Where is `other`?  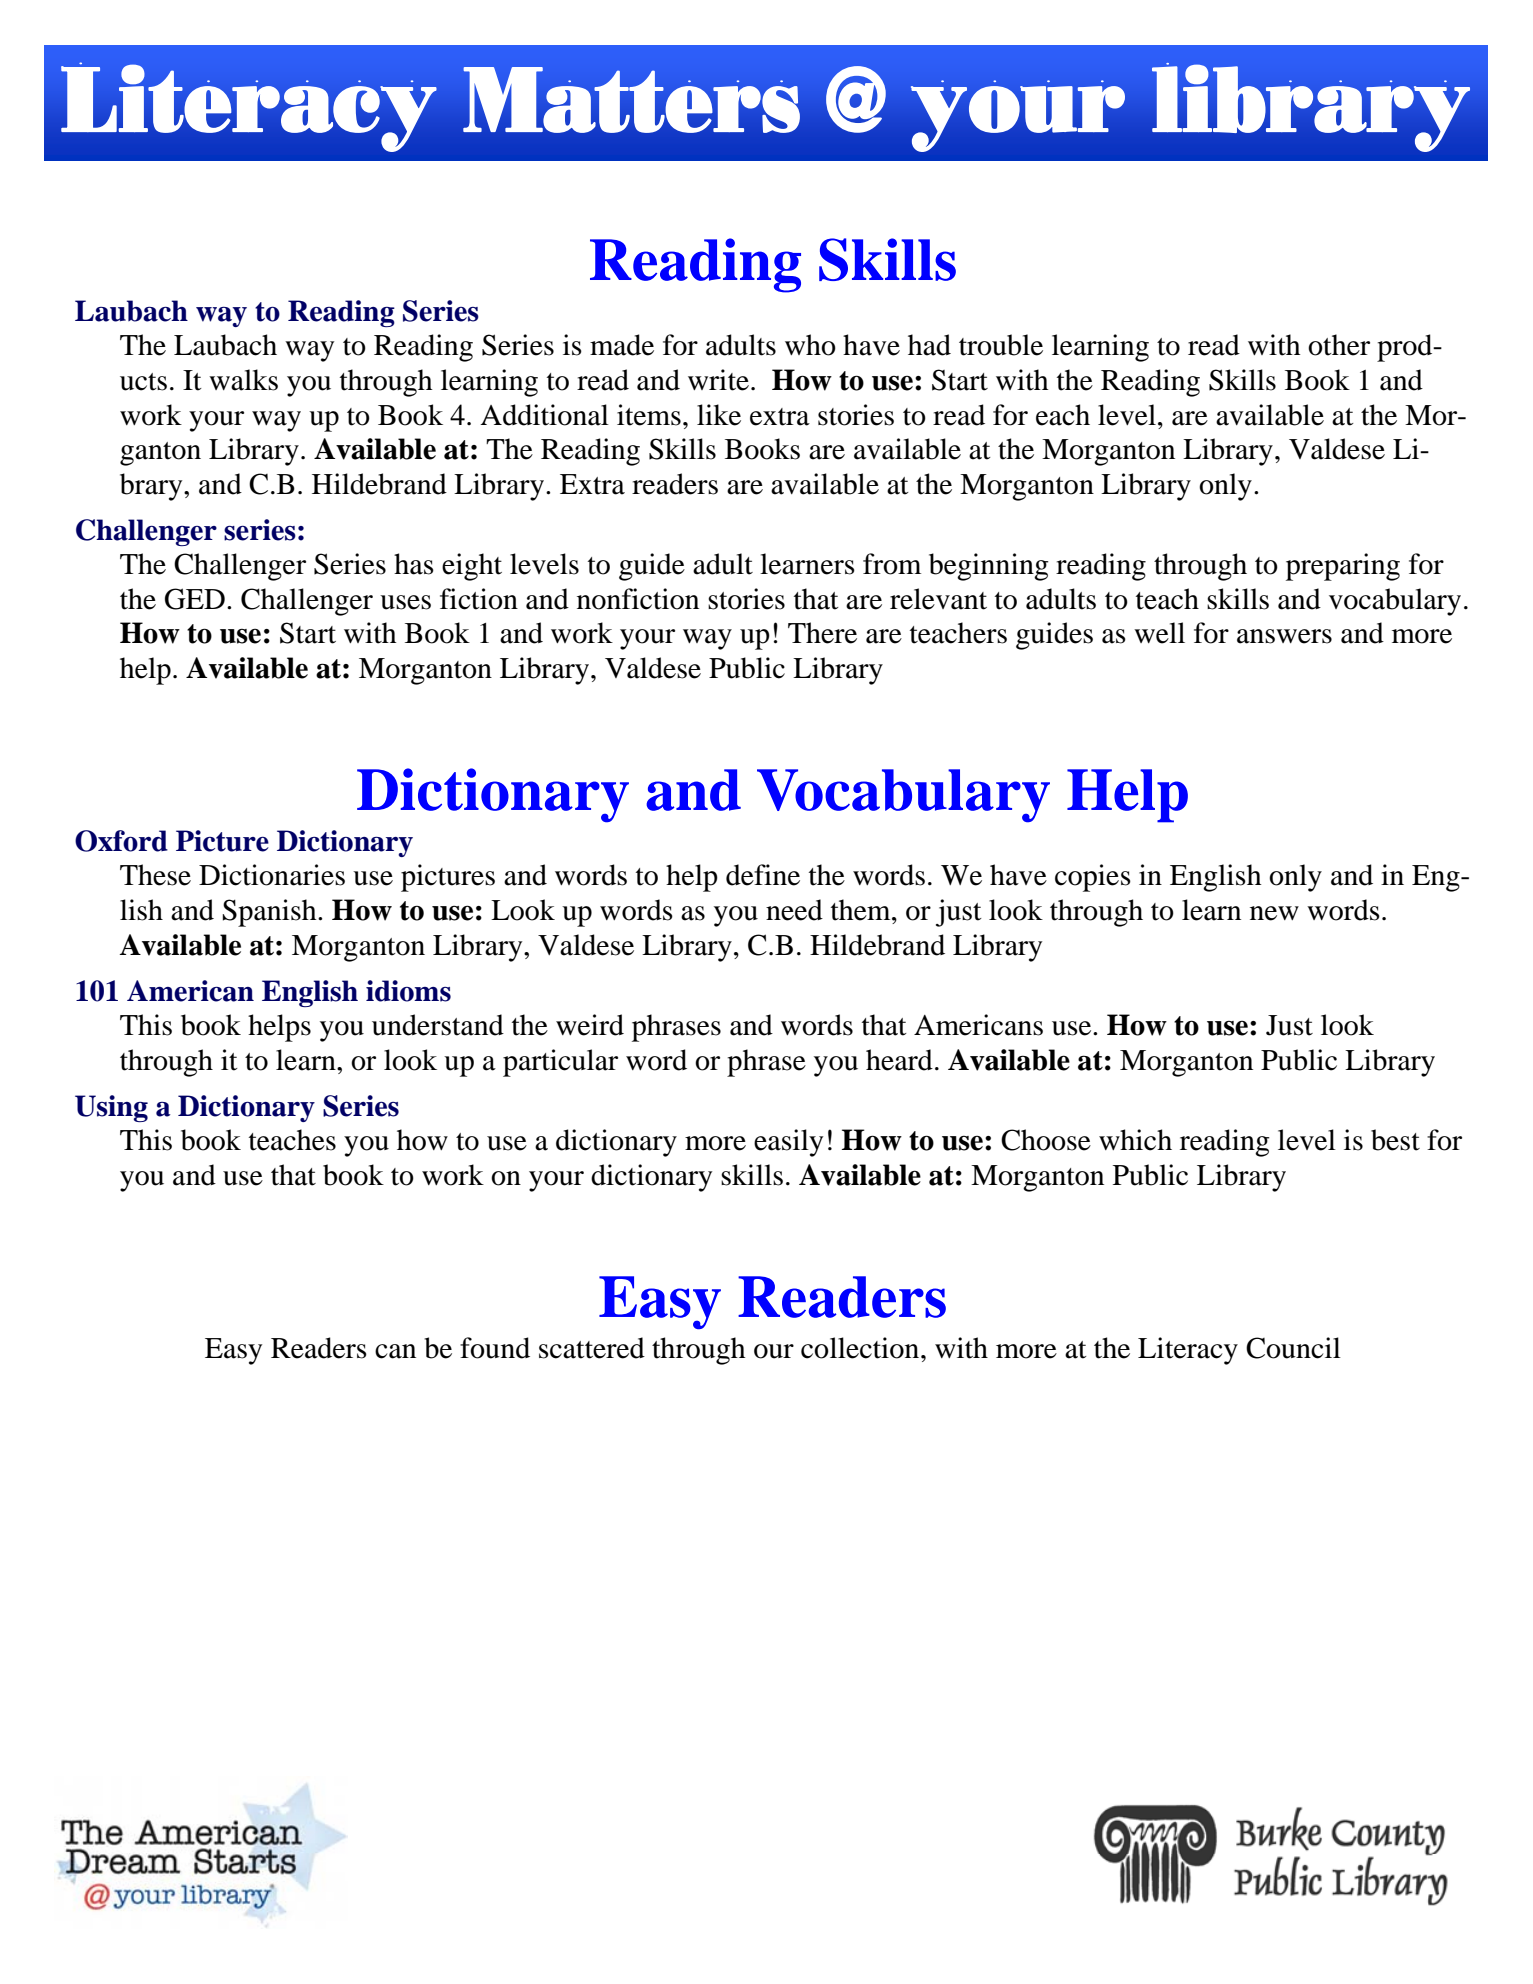 other is located at coordinates (1339, 345).
